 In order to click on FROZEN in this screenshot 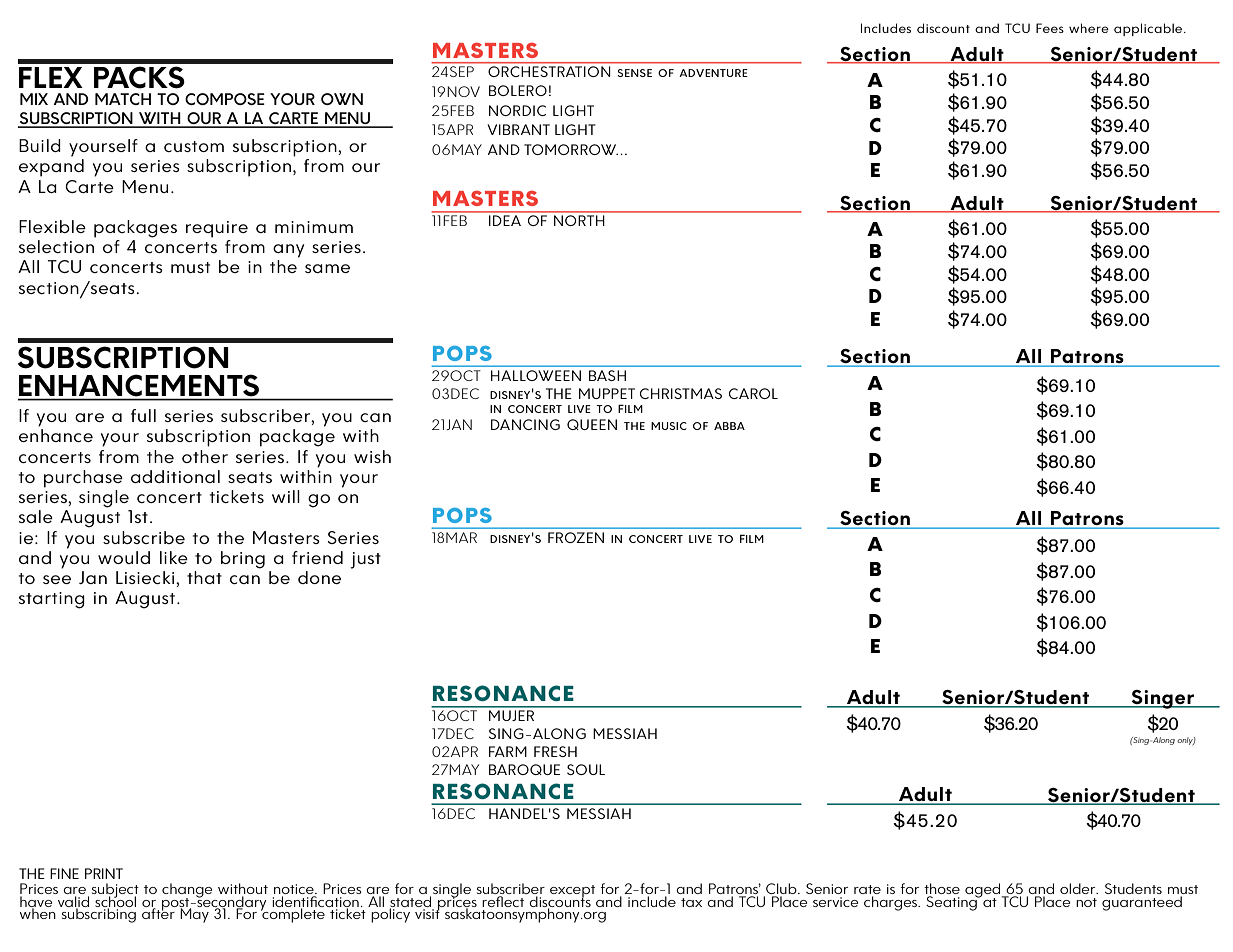, I will do `click(576, 537)`.
